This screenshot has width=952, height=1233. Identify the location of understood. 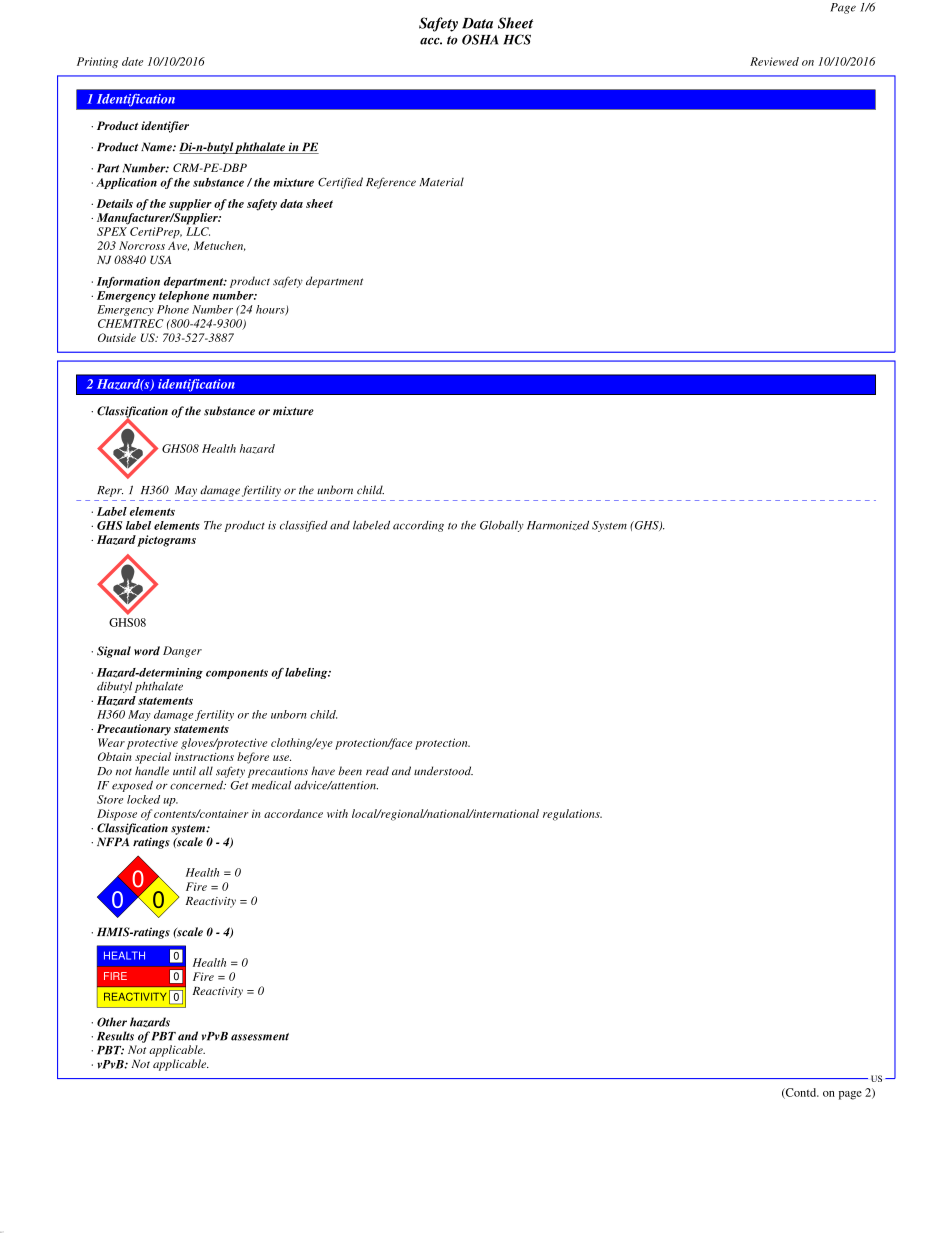
(443, 771).
